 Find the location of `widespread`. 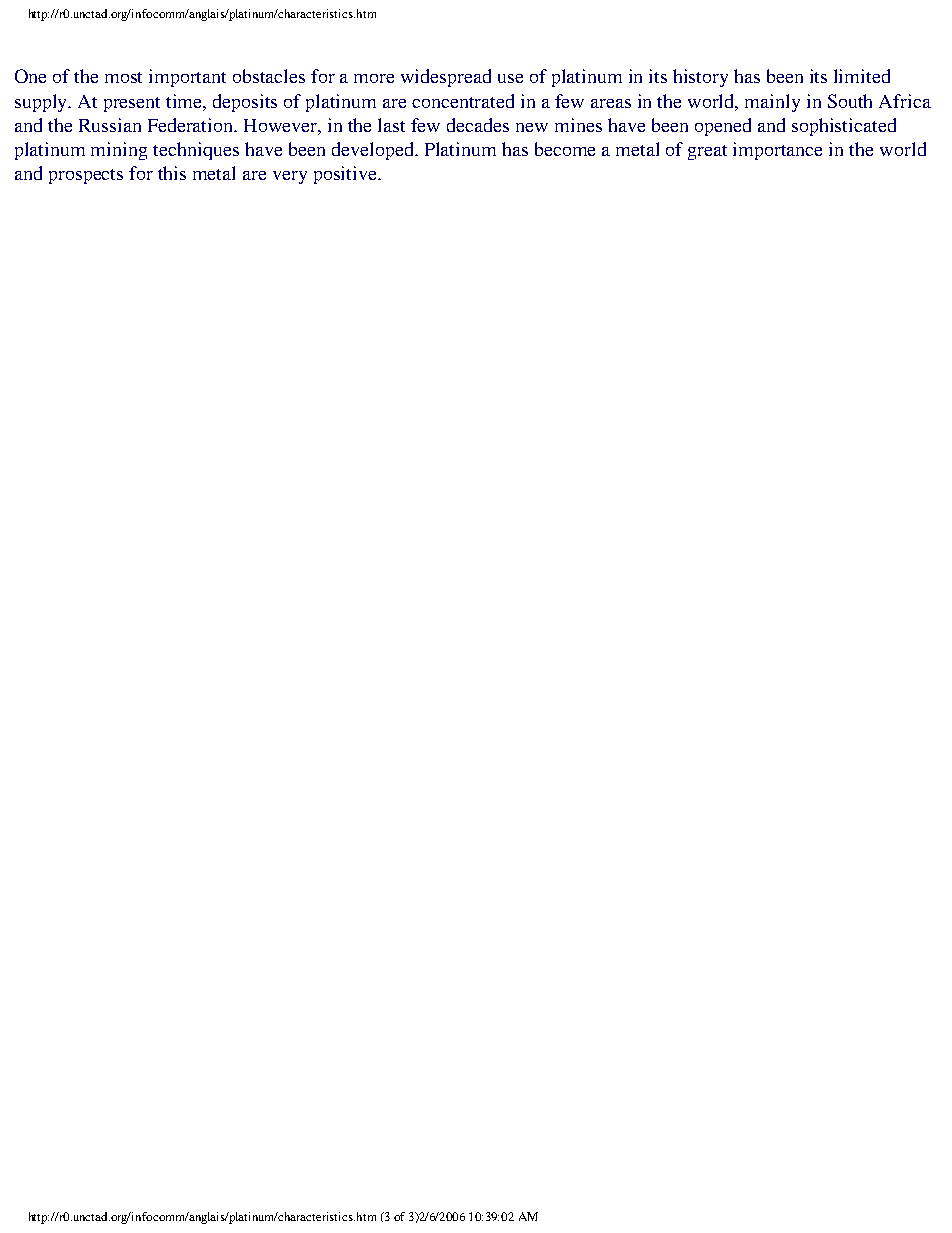

widespread is located at coordinates (446, 78).
